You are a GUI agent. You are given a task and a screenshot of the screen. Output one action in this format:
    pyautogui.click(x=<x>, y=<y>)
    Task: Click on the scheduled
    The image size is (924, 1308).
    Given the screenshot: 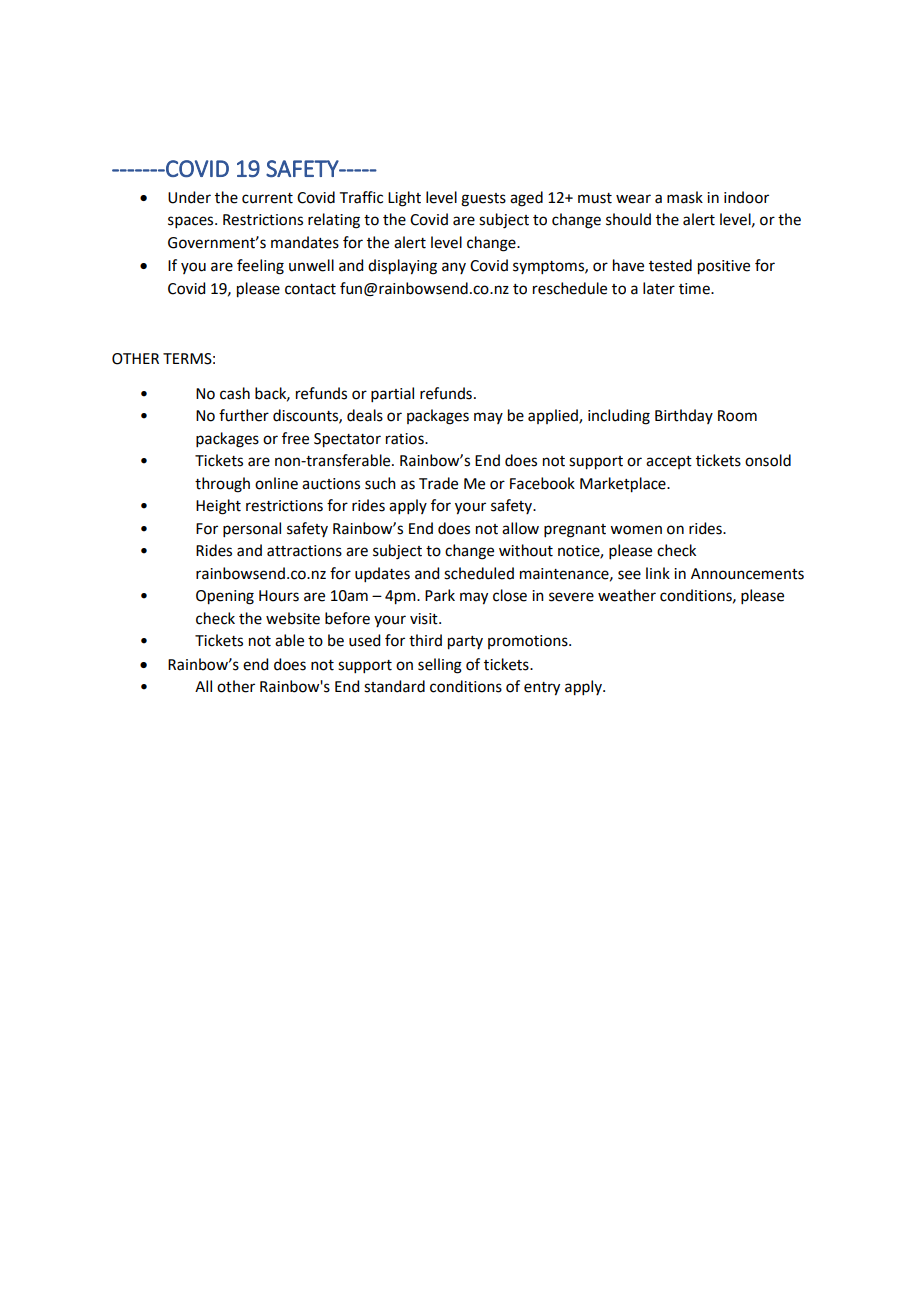 What is the action you would take?
    pyautogui.click(x=479, y=573)
